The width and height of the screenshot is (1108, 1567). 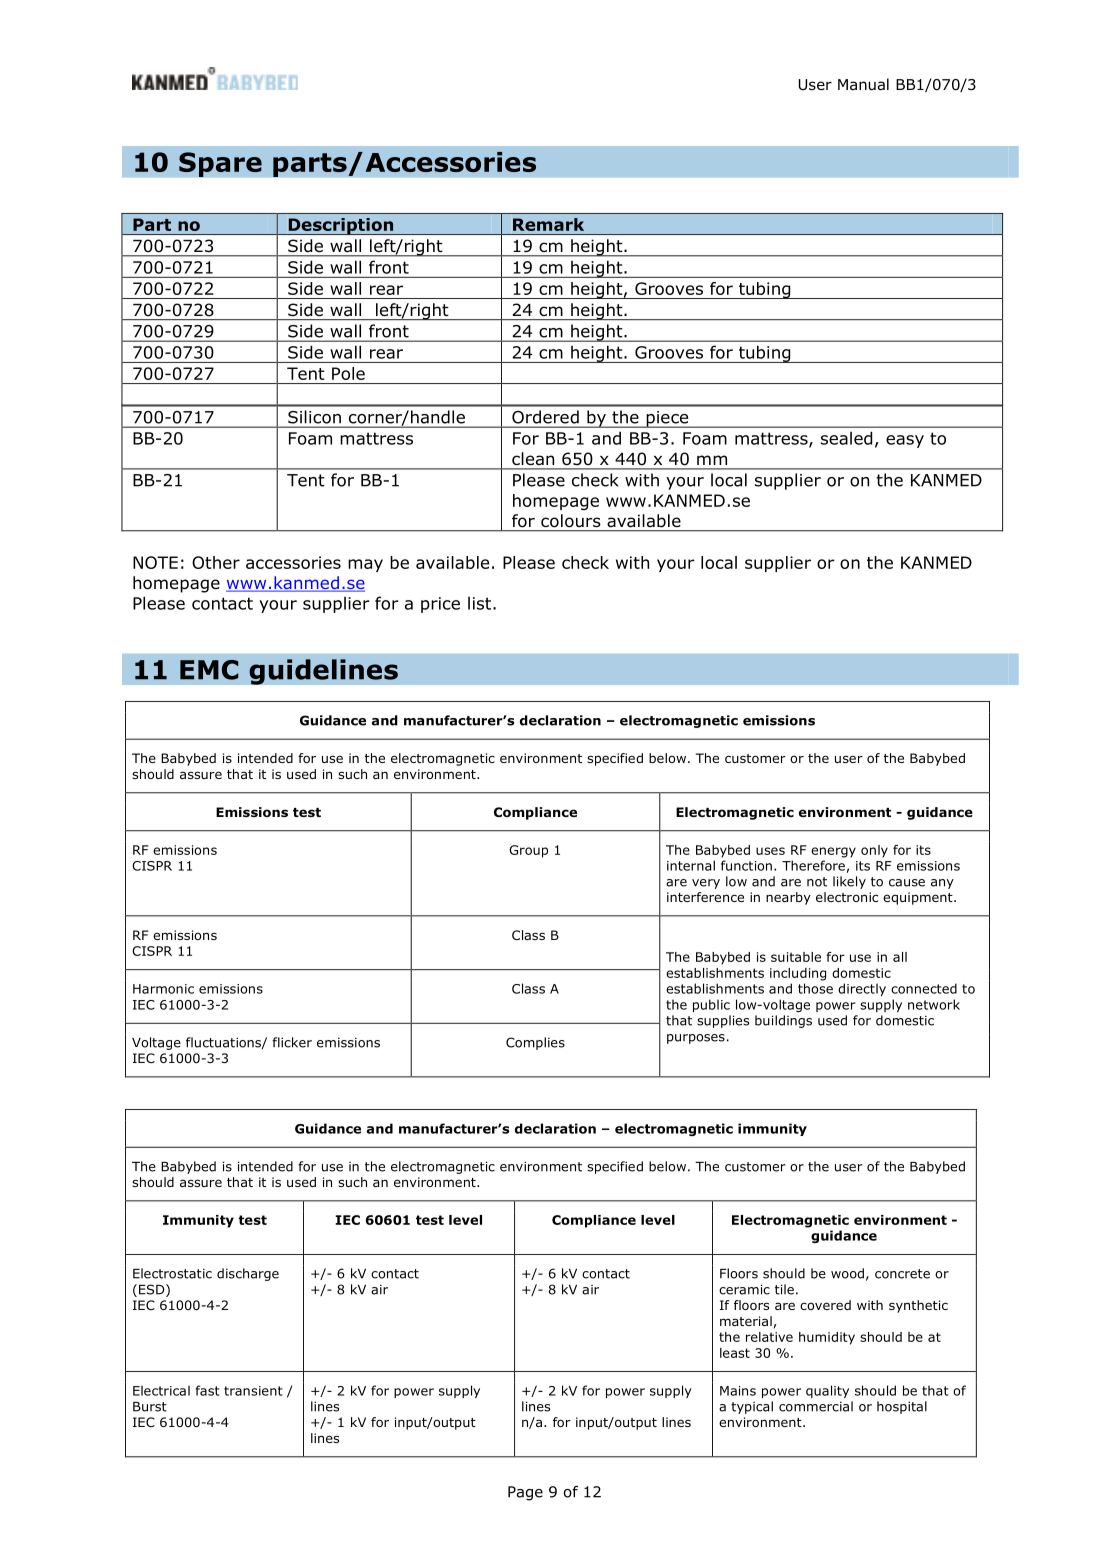 What do you see at coordinates (863, 84) in the screenshot?
I see `Manual` at bounding box center [863, 84].
